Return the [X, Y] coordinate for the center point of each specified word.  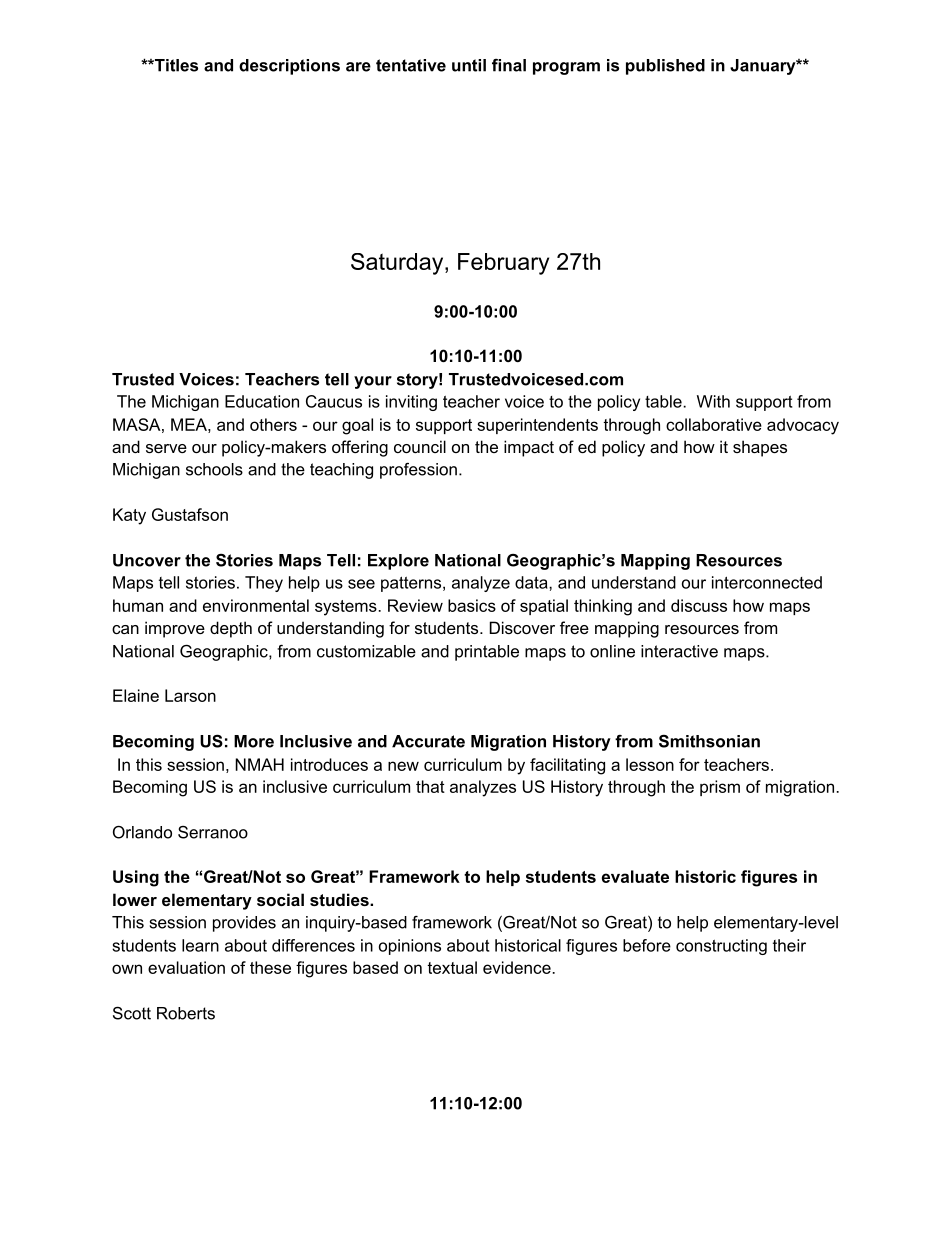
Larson [190, 695]
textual [452, 967]
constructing [721, 947]
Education [262, 401]
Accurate [428, 741]
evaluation [186, 967]
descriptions [289, 67]
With [713, 401]
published [665, 67]
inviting [411, 403]
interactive [679, 651]
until [469, 65]
